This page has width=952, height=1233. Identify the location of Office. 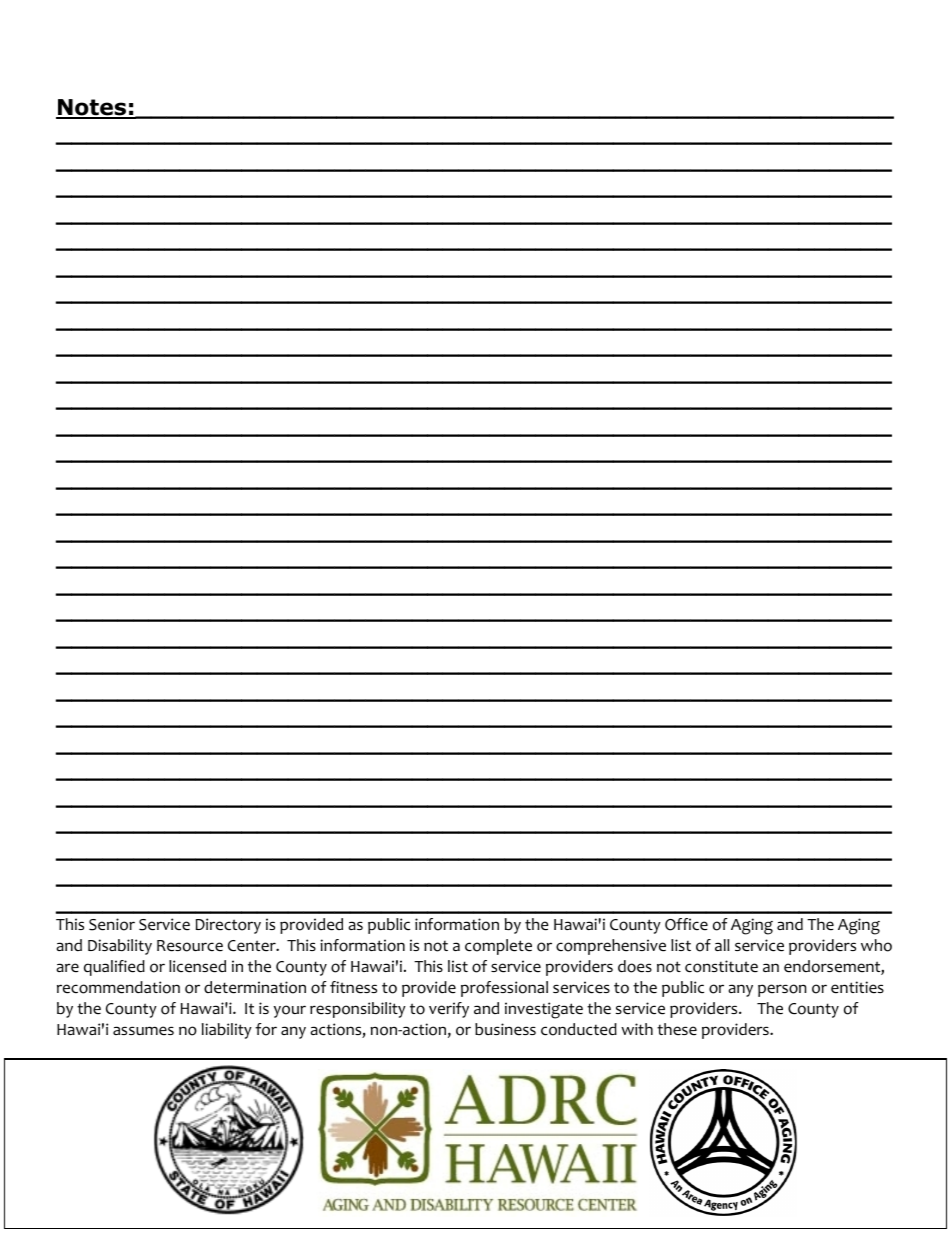
(686, 924).
